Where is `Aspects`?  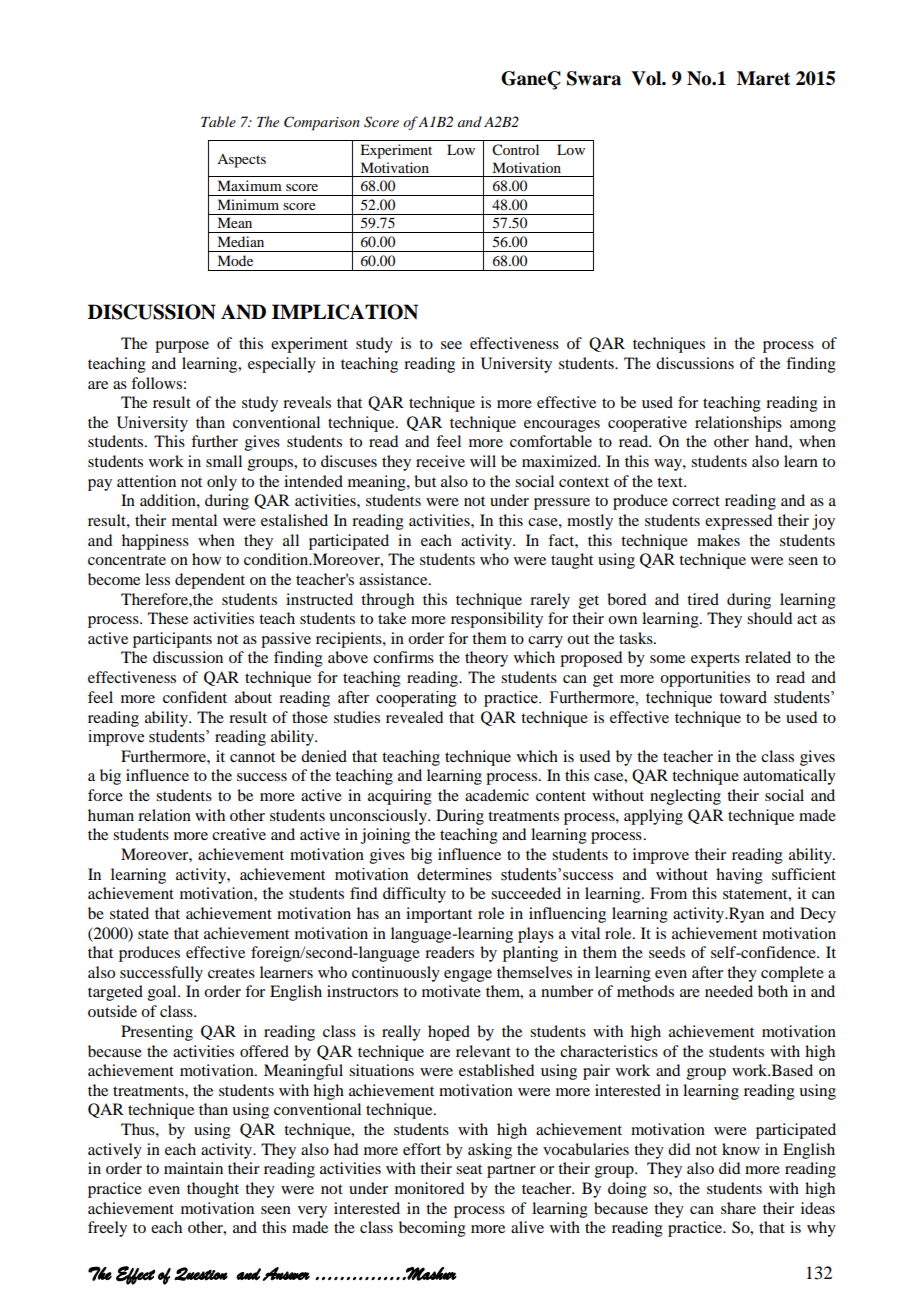
Aspects is located at coordinates (241, 161).
